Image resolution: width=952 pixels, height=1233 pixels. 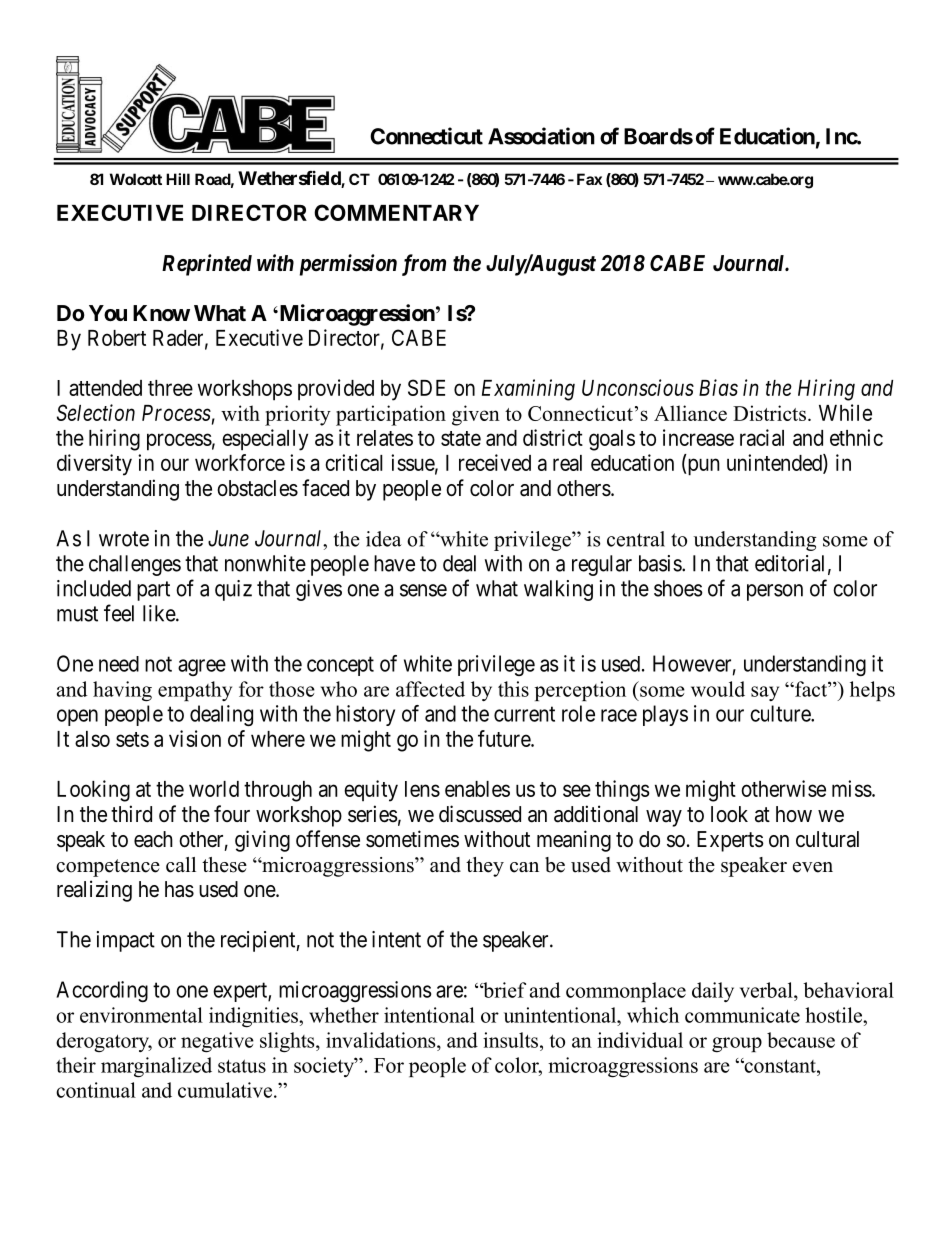 What do you see at coordinates (178, 179) in the document?
I see `Hill` at bounding box center [178, 179].
